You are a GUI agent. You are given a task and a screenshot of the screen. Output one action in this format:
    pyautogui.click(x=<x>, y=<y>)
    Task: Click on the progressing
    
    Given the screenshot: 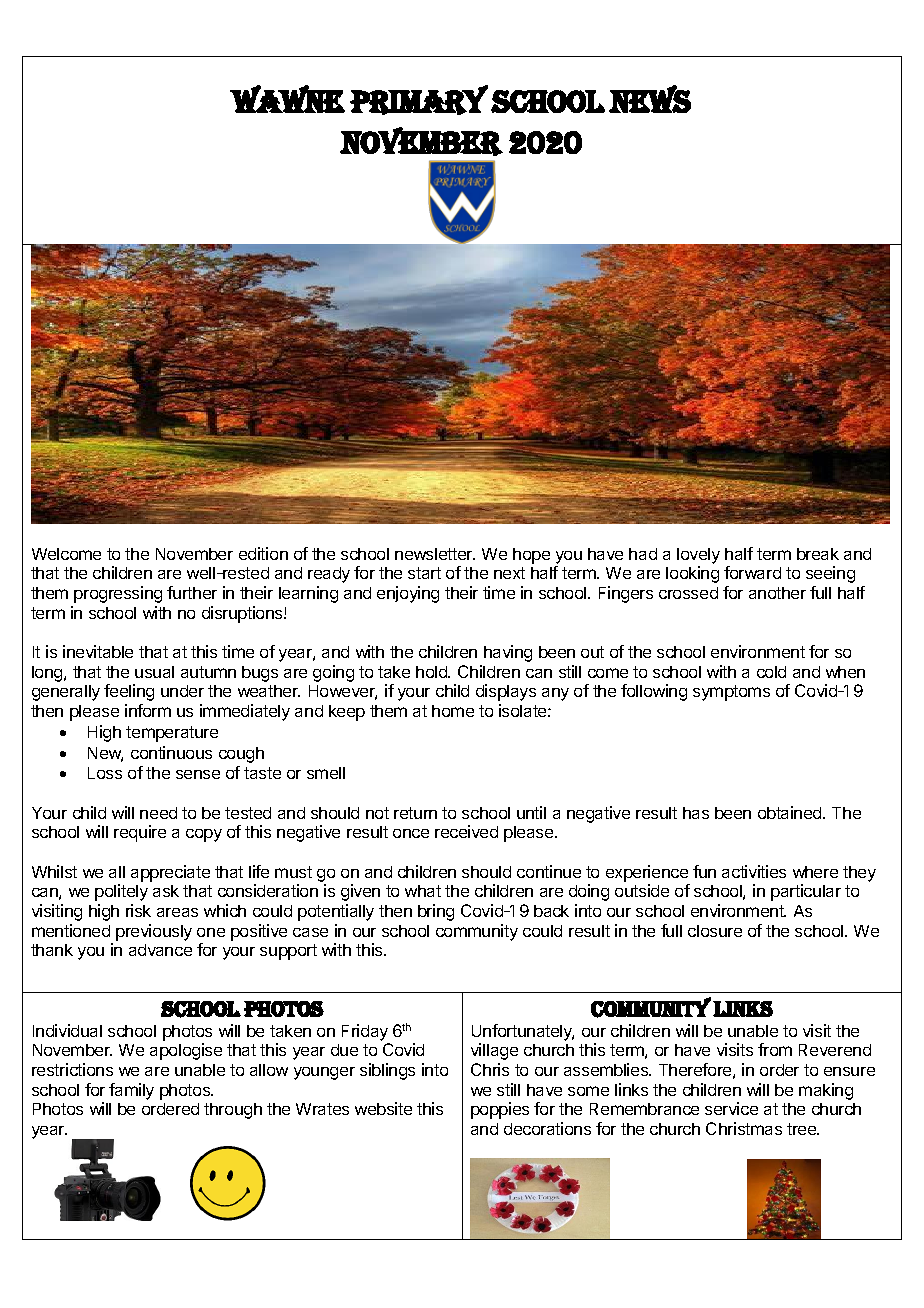 What is the action you would take?
    pyautogui.click(x=118, y=594)
